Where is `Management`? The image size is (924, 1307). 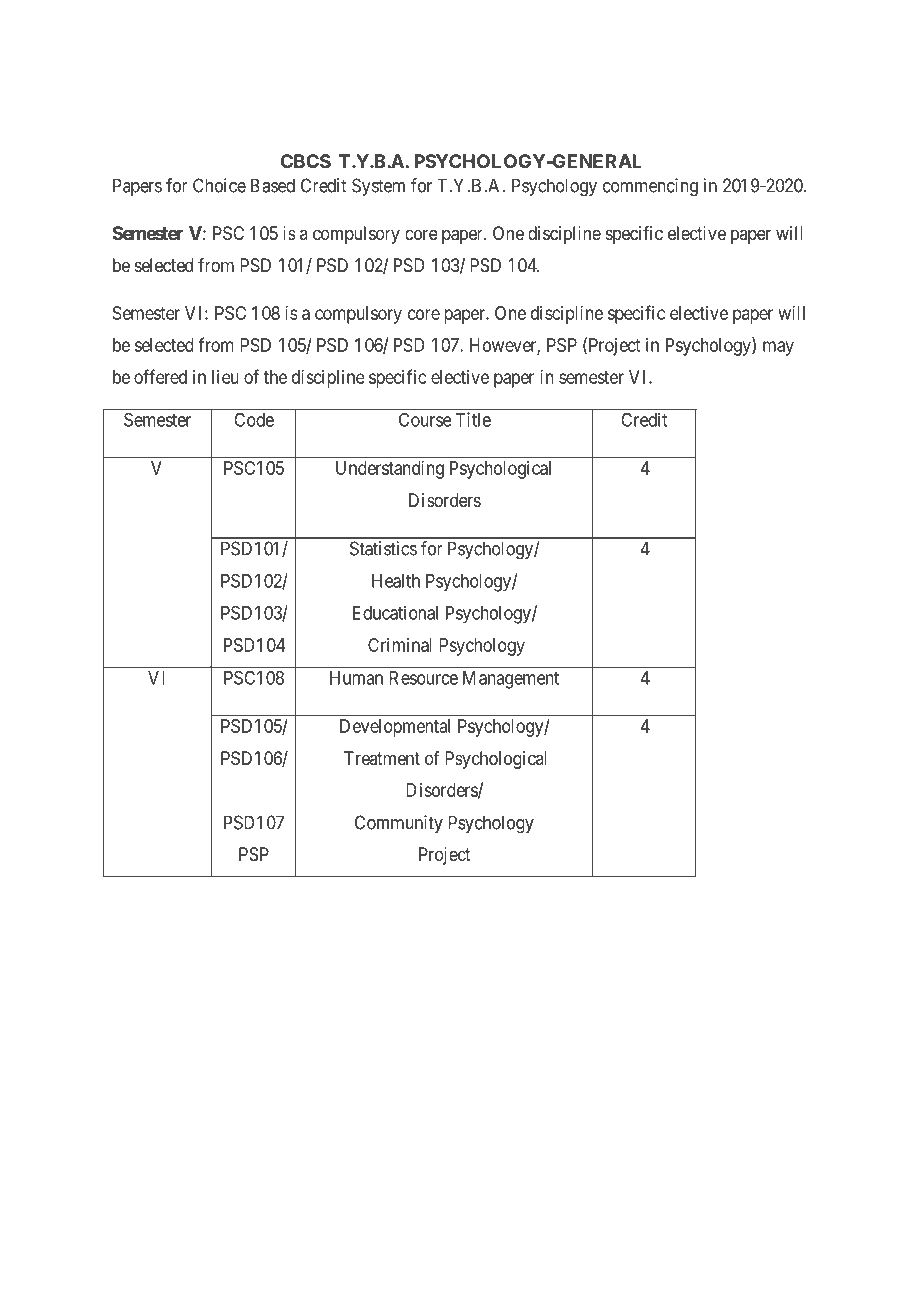
Management is located at coordinates (511, 680).
